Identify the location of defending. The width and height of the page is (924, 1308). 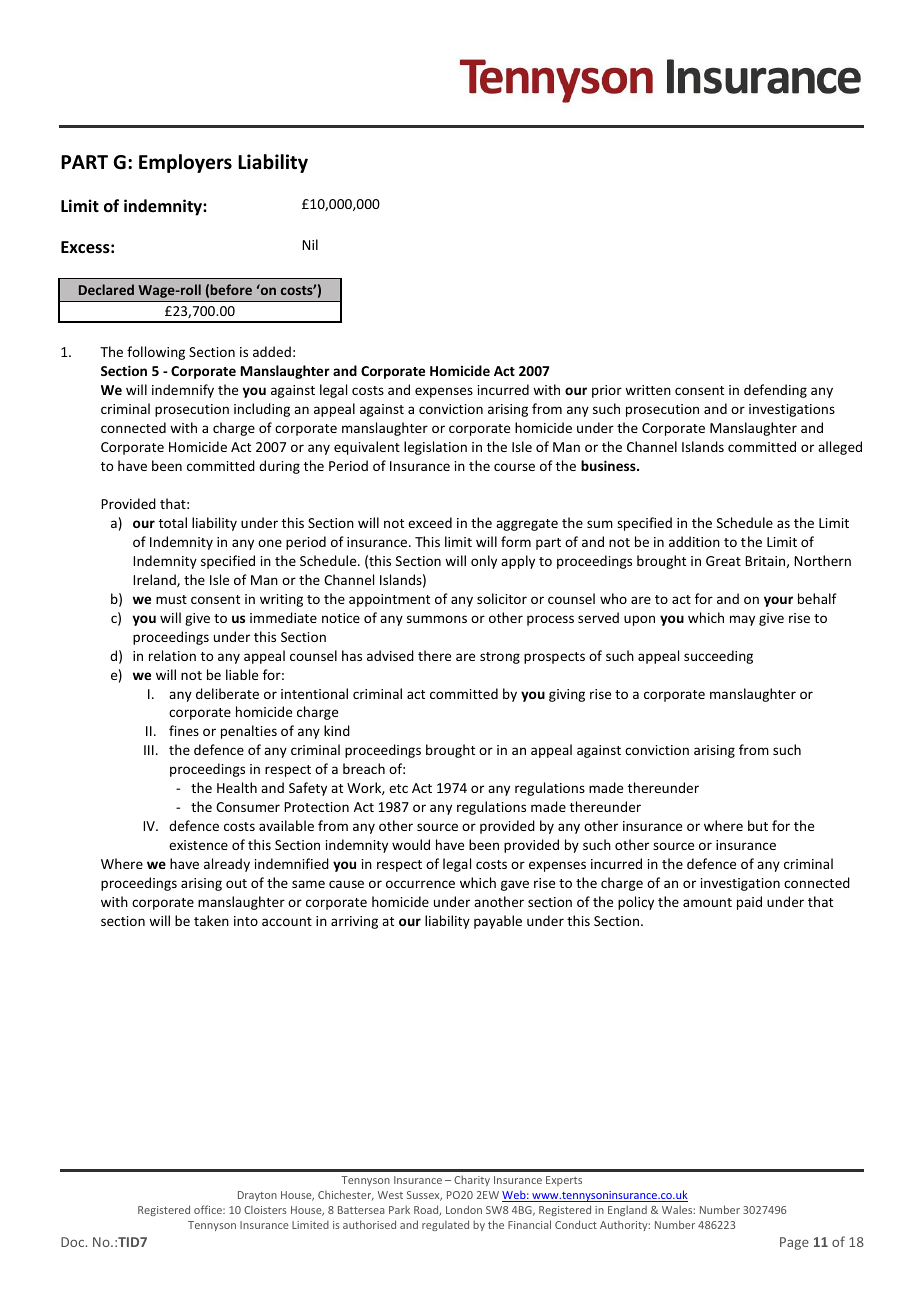
(775, 391).
